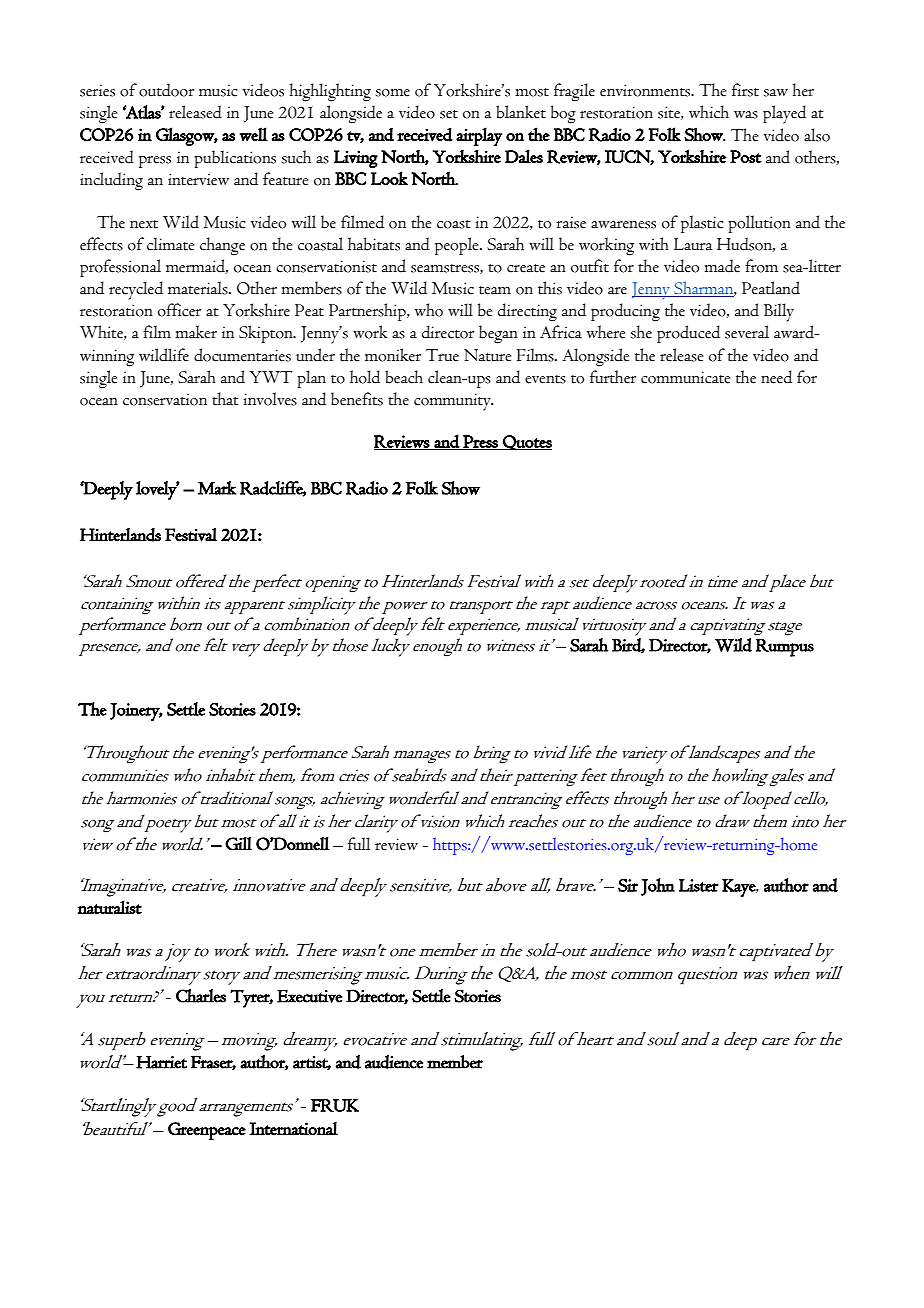 This screenshot has height=1308, width=924. Describe the element at coordinates (479, 136) in the screenshot. I see `airplay` at that location.
